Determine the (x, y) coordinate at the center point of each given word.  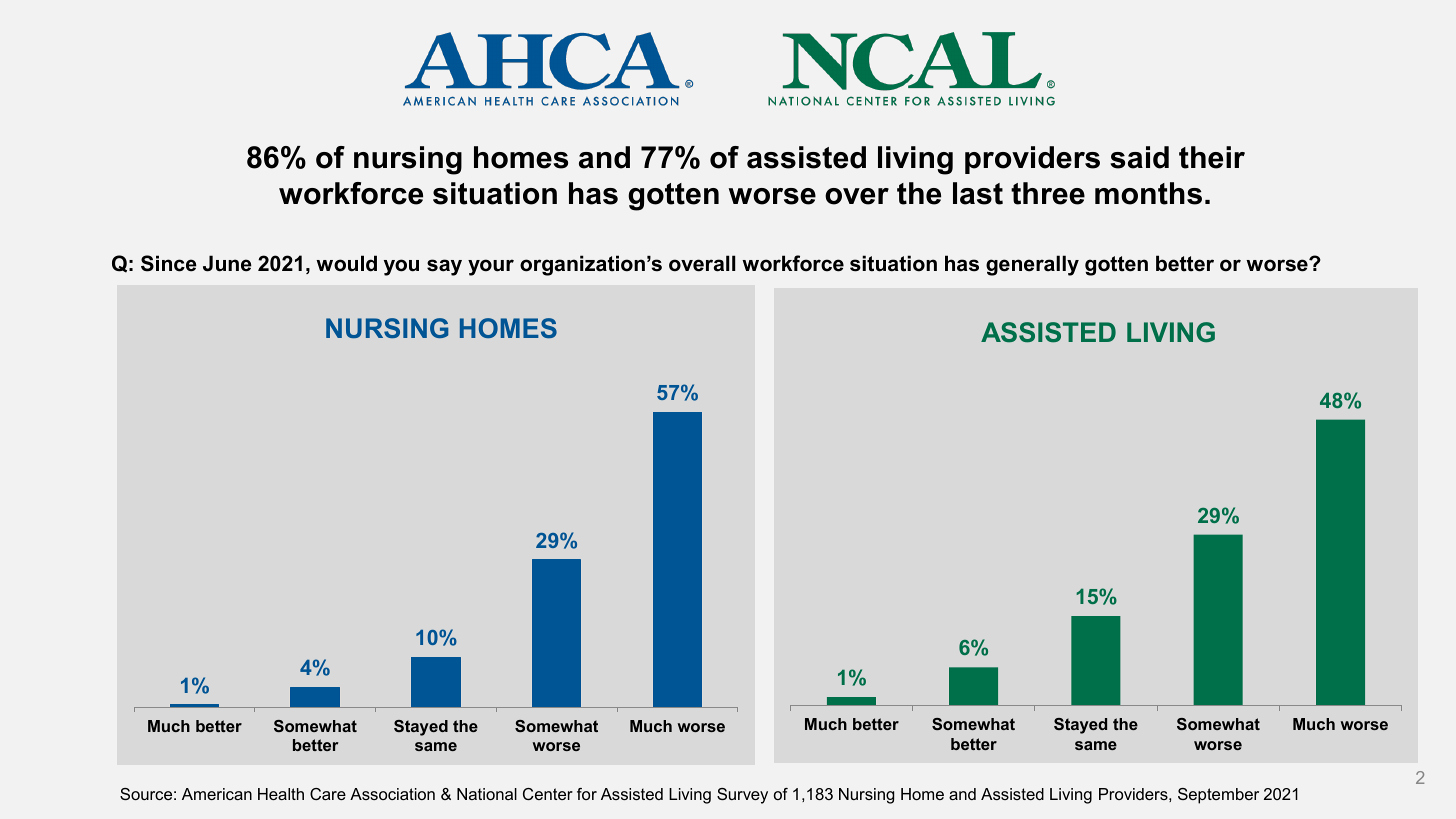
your (491, 267)
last (978, 193)
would (346, 263)
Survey (742, 796)
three (1048, 193)
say (444, 267)
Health (281, 794)
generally (1032, 265)
